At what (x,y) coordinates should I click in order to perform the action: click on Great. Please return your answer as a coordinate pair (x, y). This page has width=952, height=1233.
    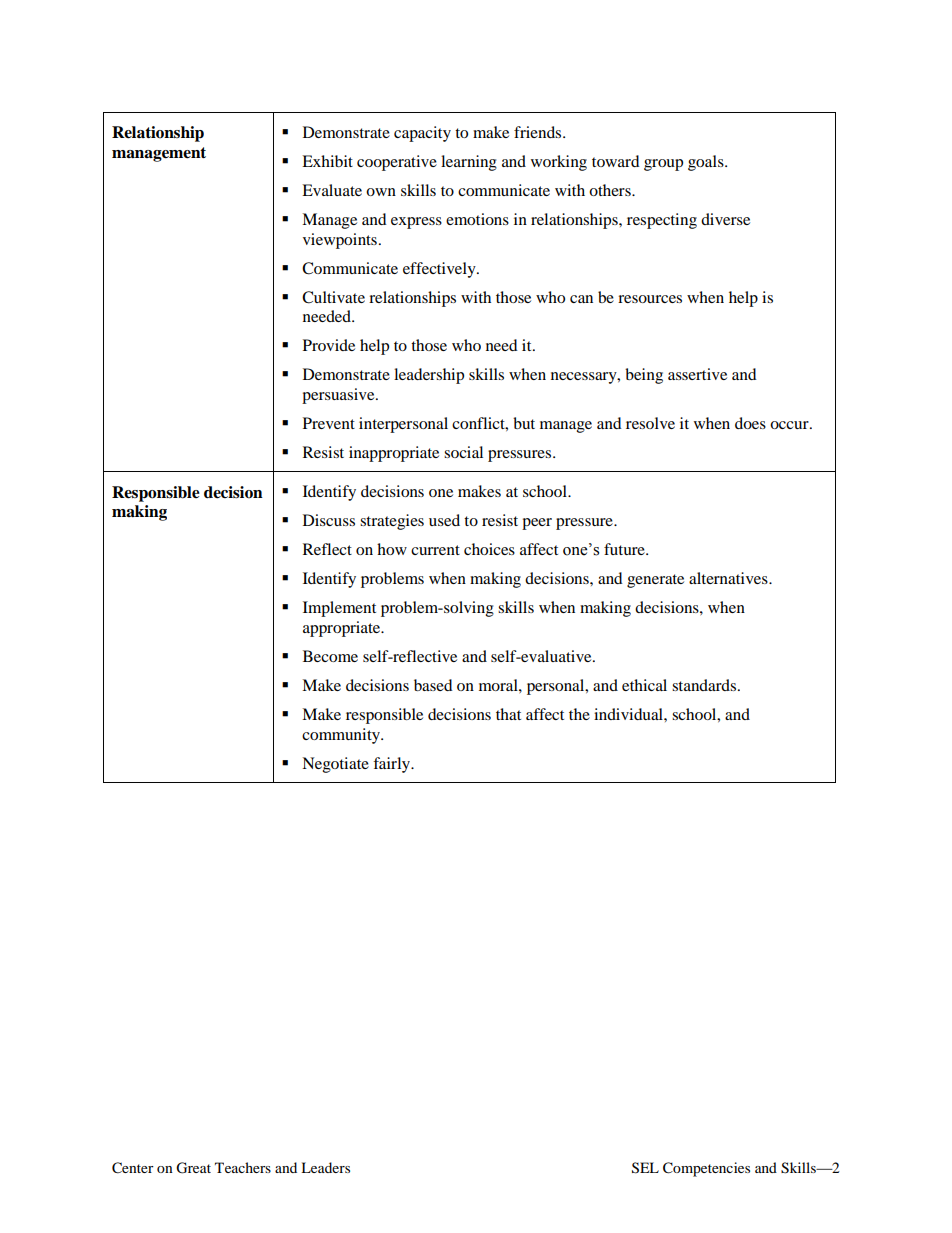
    Looking at the image, I should click on (193, 1168).
